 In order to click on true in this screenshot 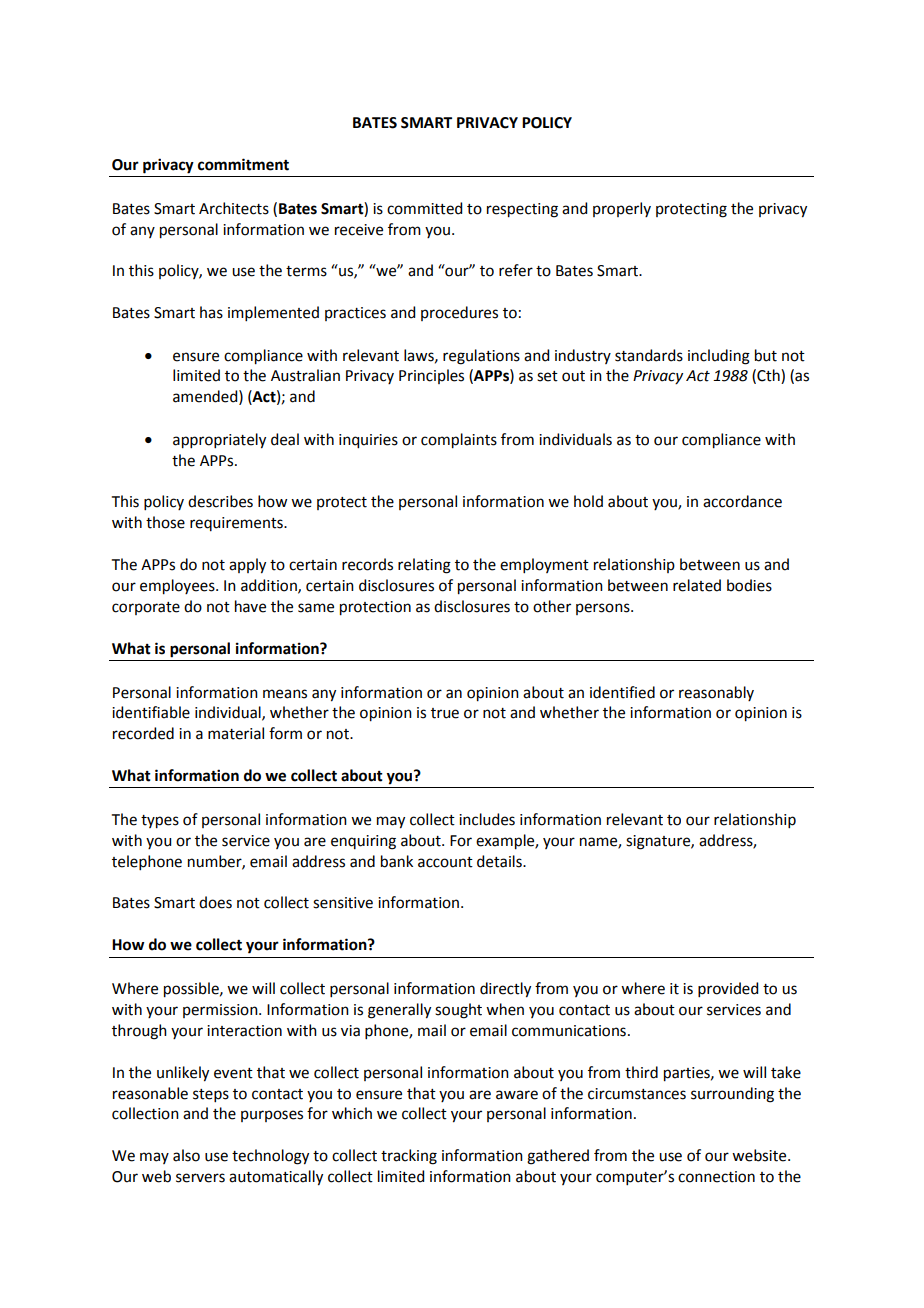, I will do `click(445, 713)`.
